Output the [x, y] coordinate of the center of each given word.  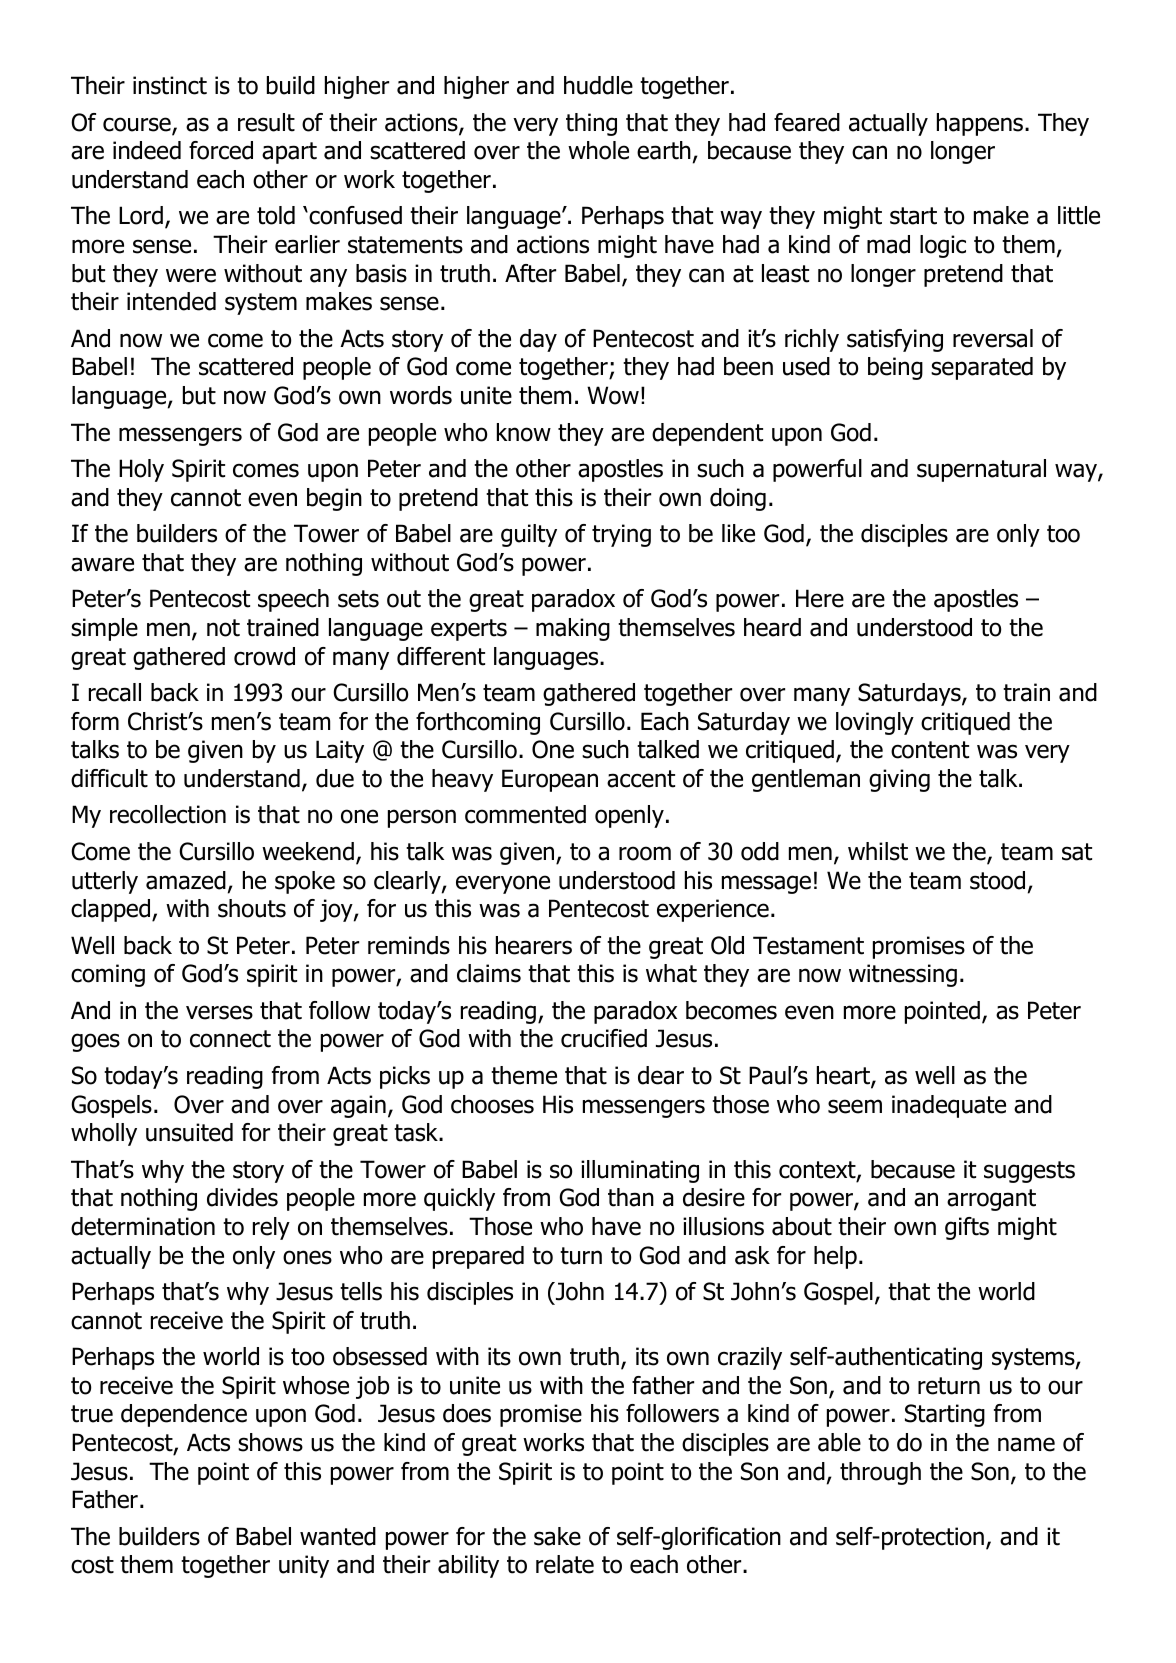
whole [598, 150]
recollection [168, 814]
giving [899, 780]
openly [629, 816]
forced [221, 150]
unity [304, 1566]
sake [557, 1536]
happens [981, 124]
